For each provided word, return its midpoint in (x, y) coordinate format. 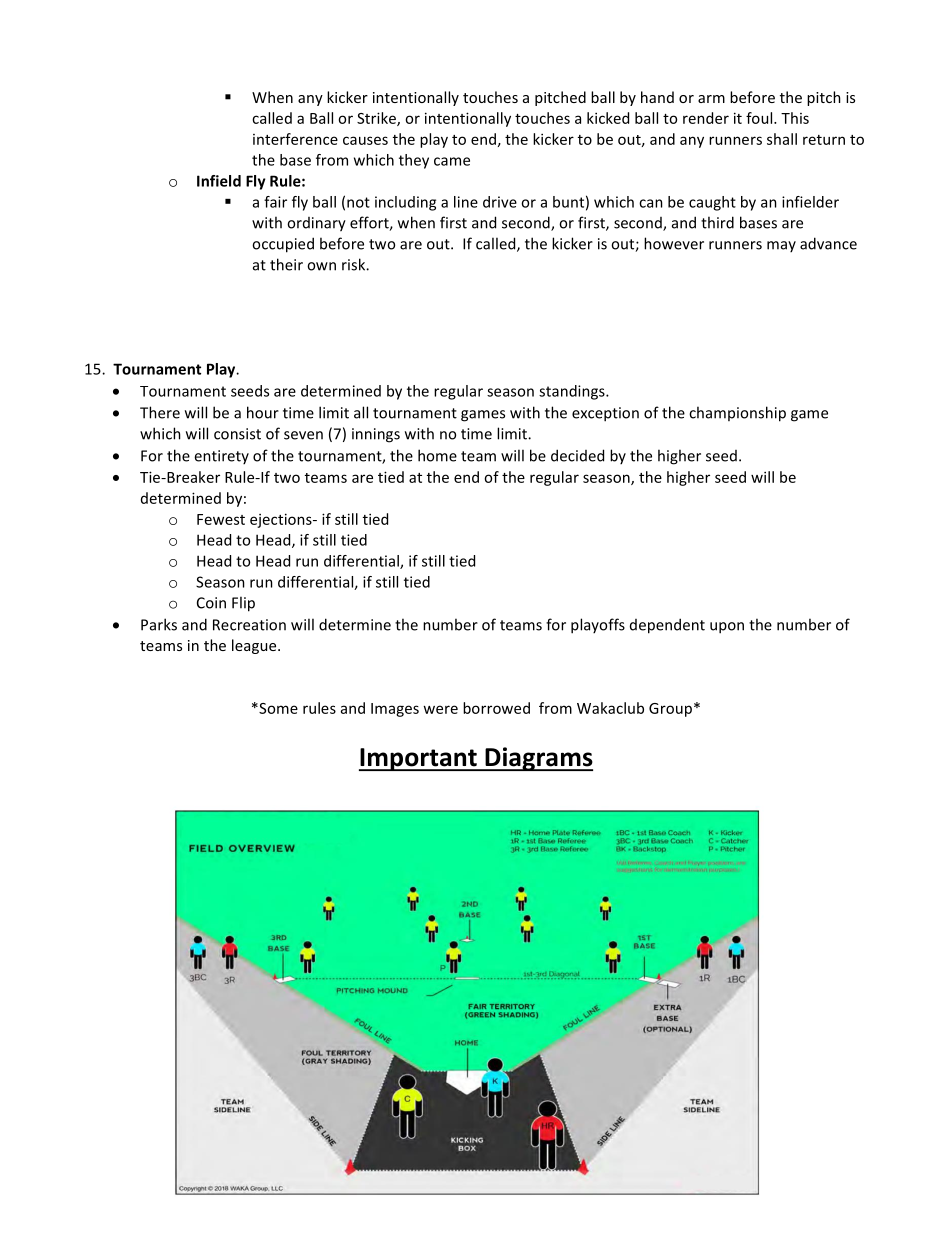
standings (573, 392)
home (437, 455)
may (781, 246)
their (286, 264)
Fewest (221, 519)
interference (295, 139)
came (452, 161)
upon (727, 628)
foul (760, 118)
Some (277, 708)
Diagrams (538, 759)
